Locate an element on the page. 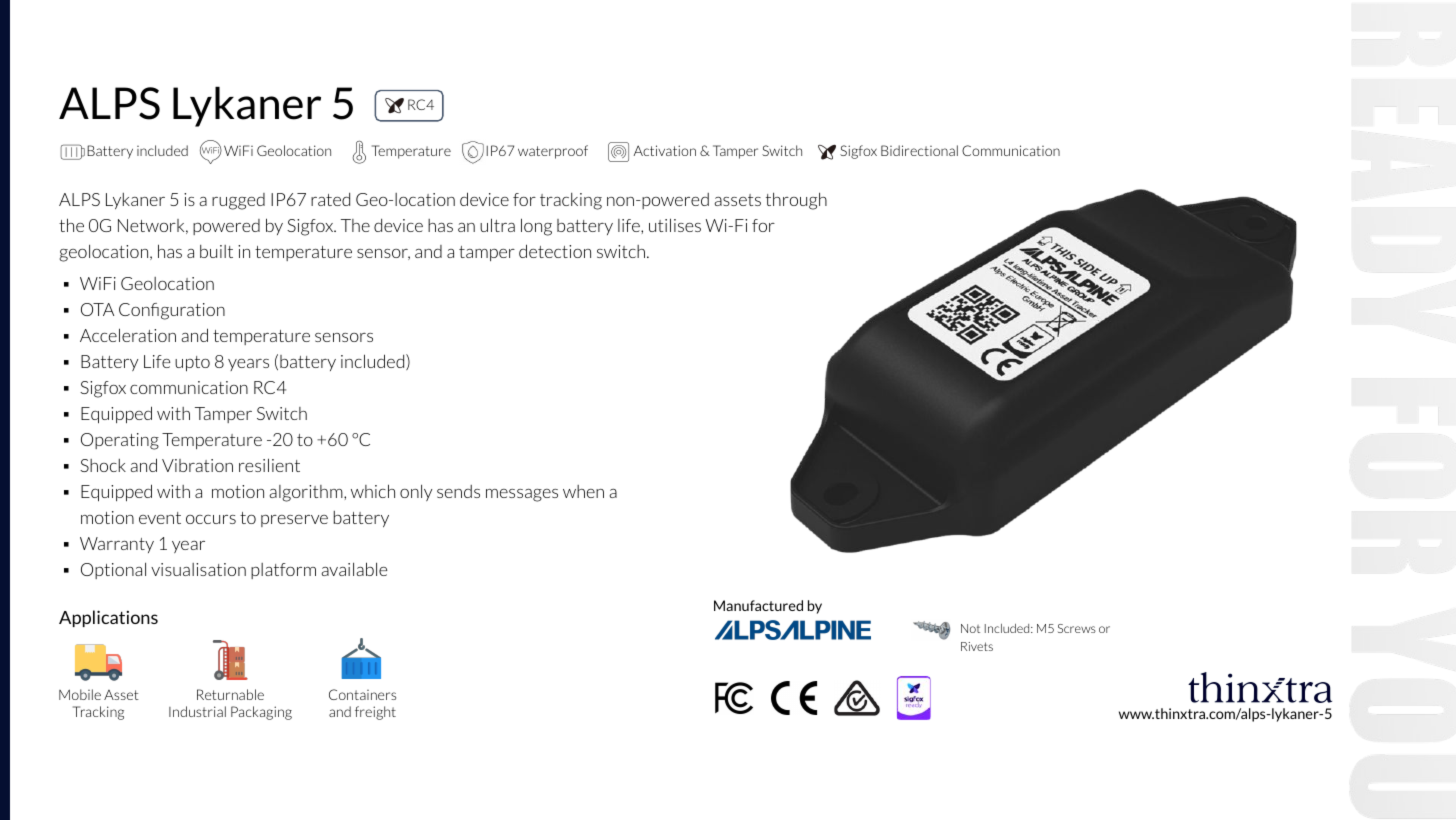  rugged is located at coordinates (238, 201).
